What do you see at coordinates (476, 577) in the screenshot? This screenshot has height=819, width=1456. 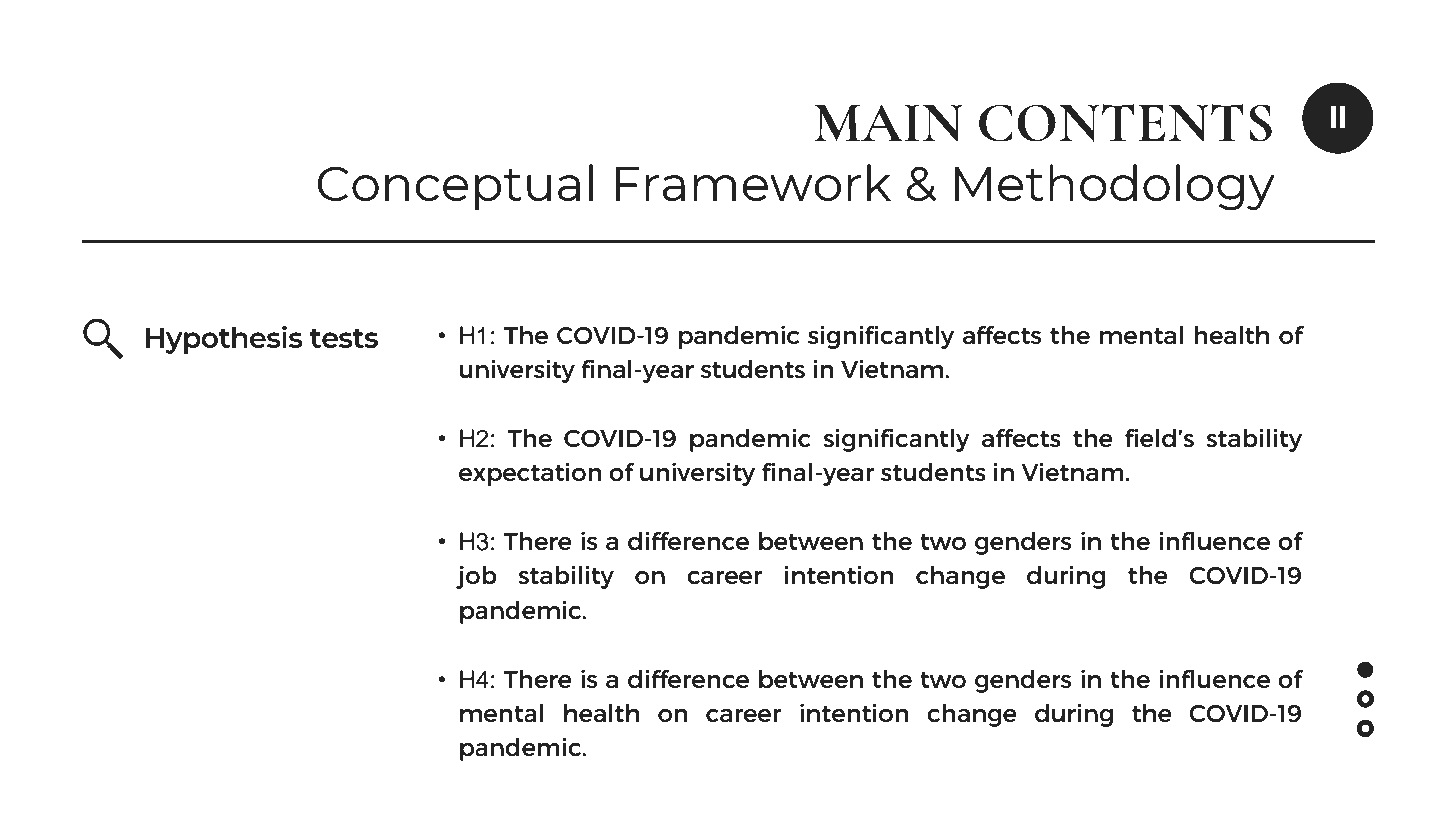 I see `job` at bounding box center [476, 577].
